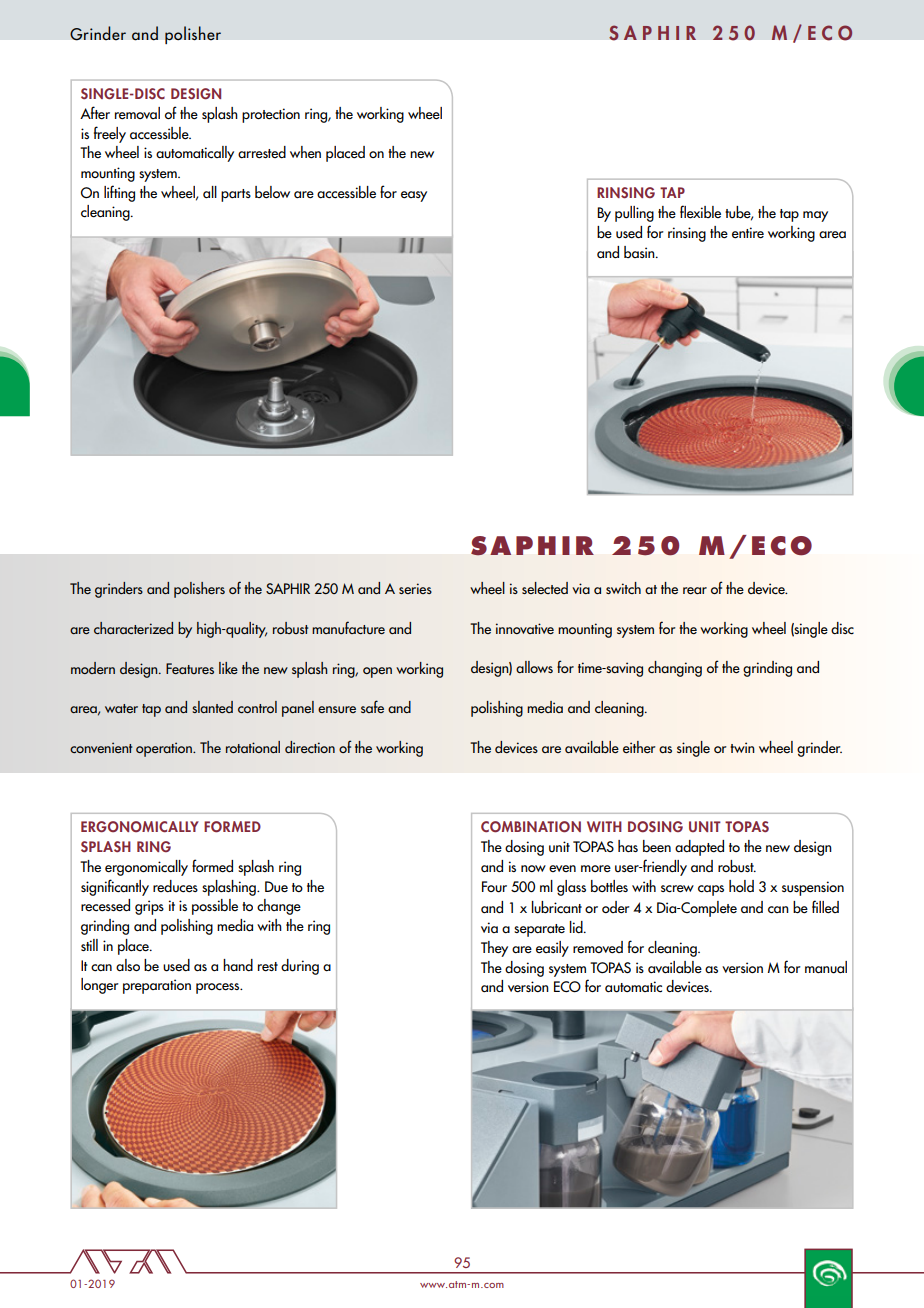 The image size is (924, 1308). I want to click on They, so click(494, 949).
